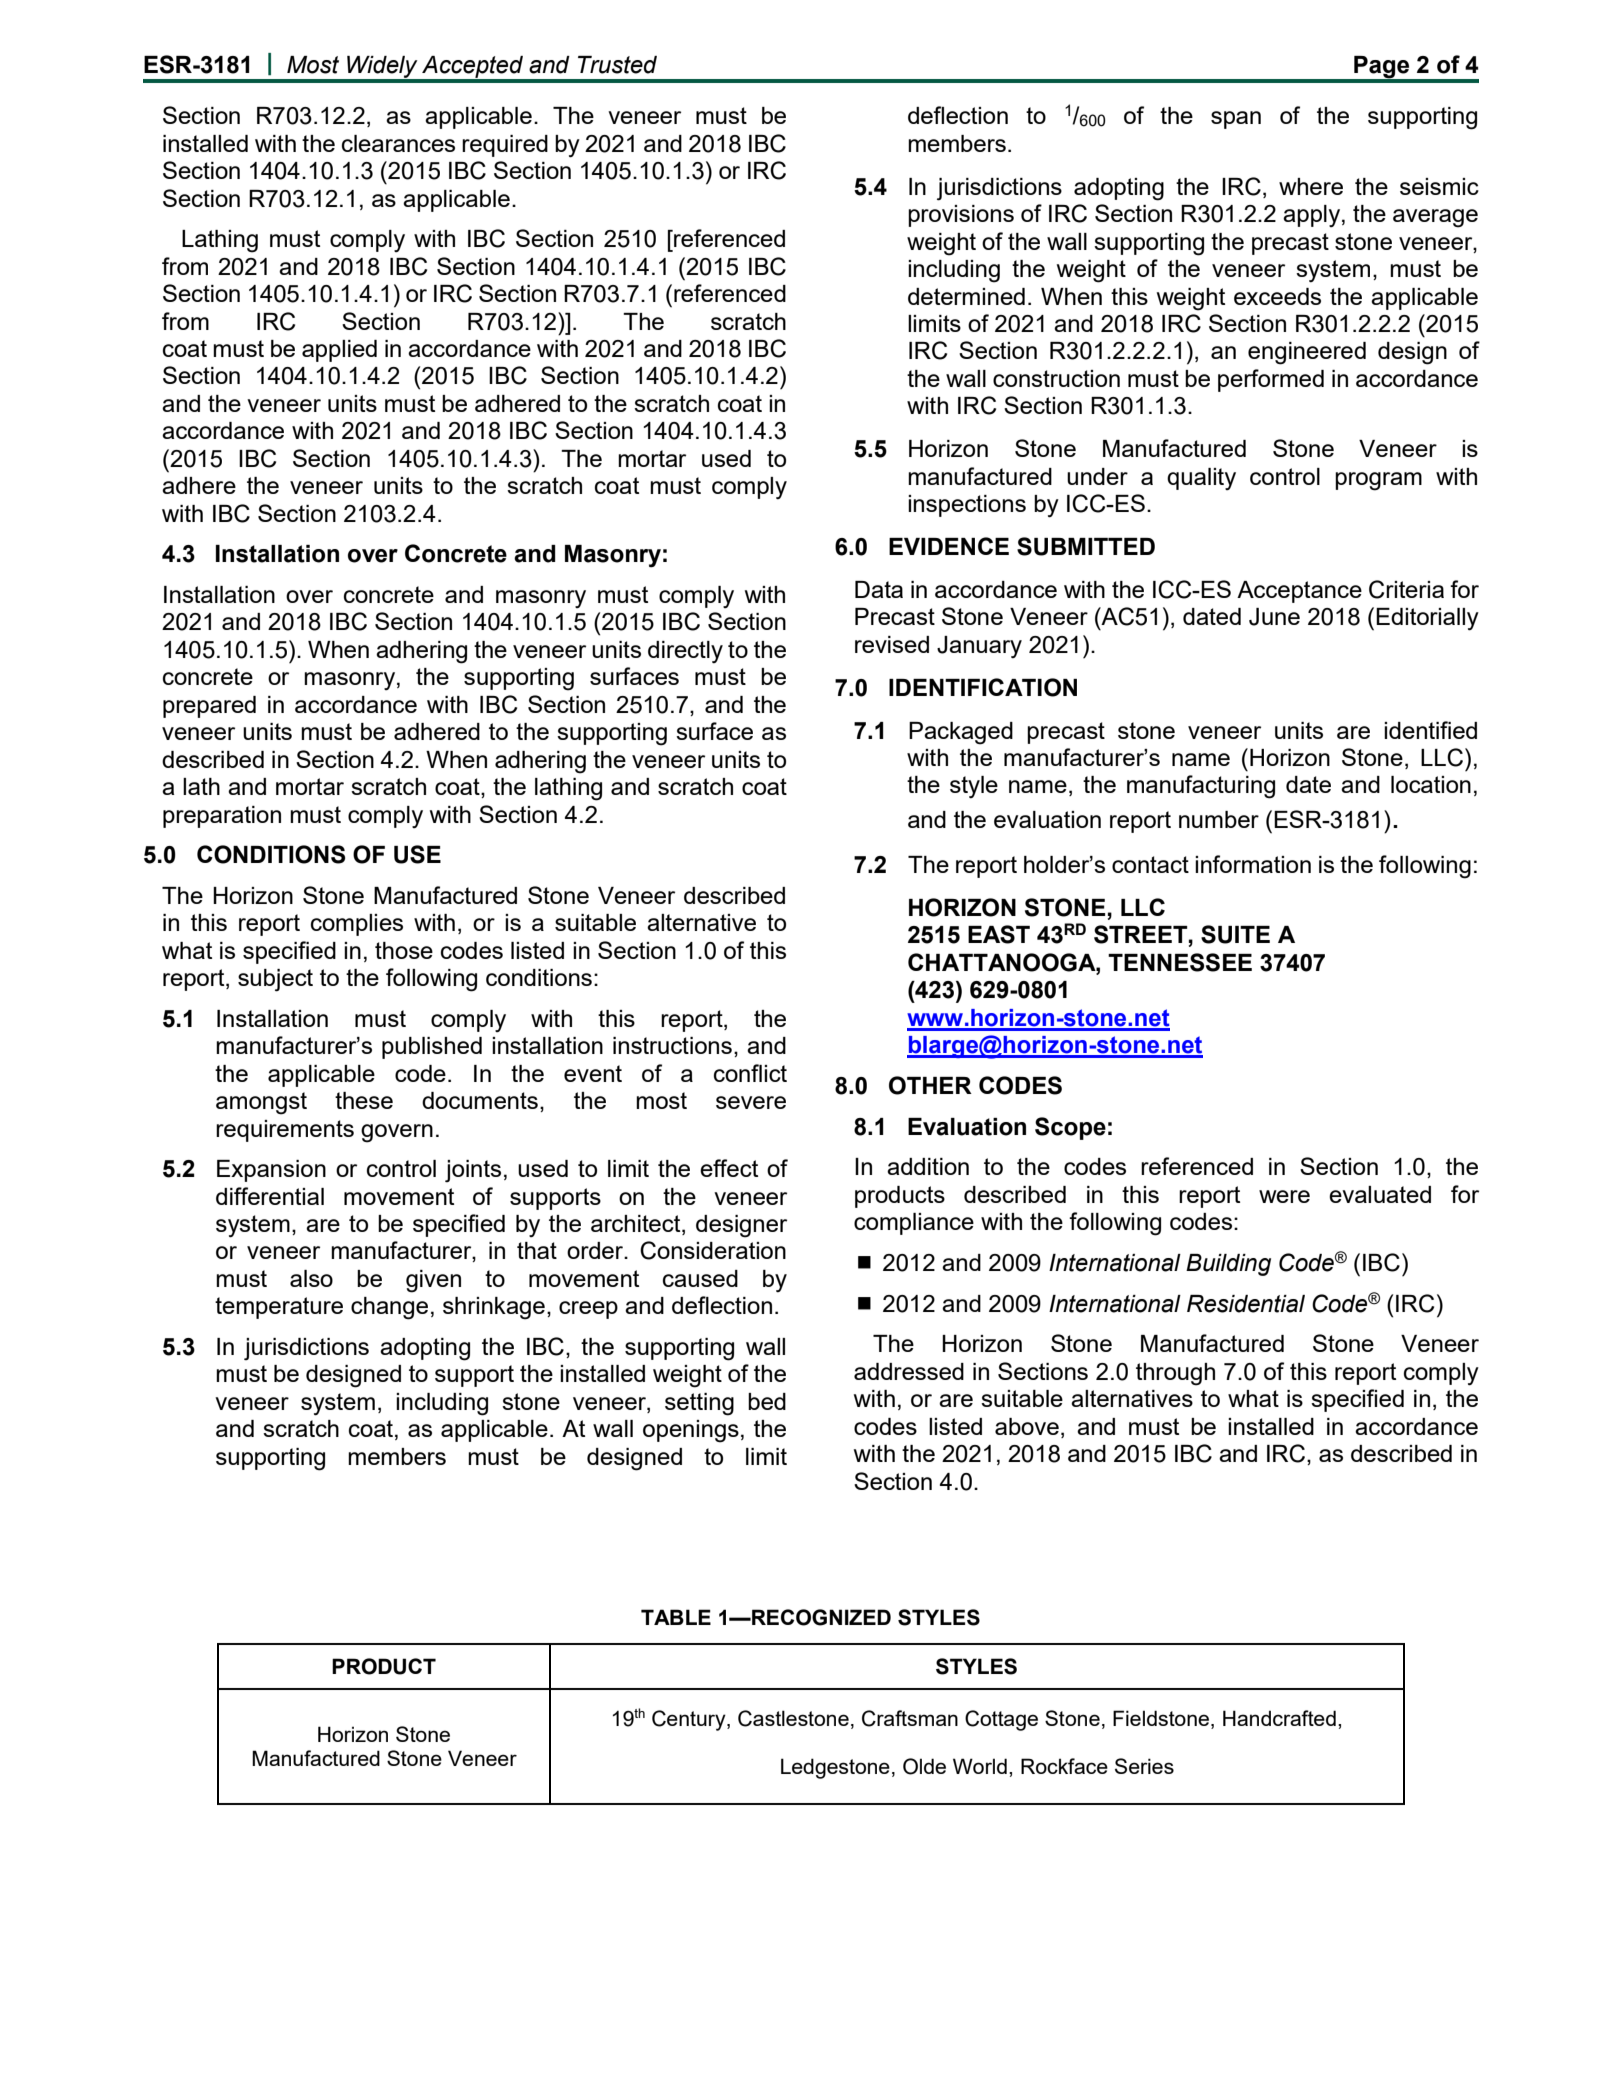 The height and width of the page is (2099, 1622). What do you see at coordinates (398, 143) in the page?
I see `clearances` at bounding box center [398, 143].
